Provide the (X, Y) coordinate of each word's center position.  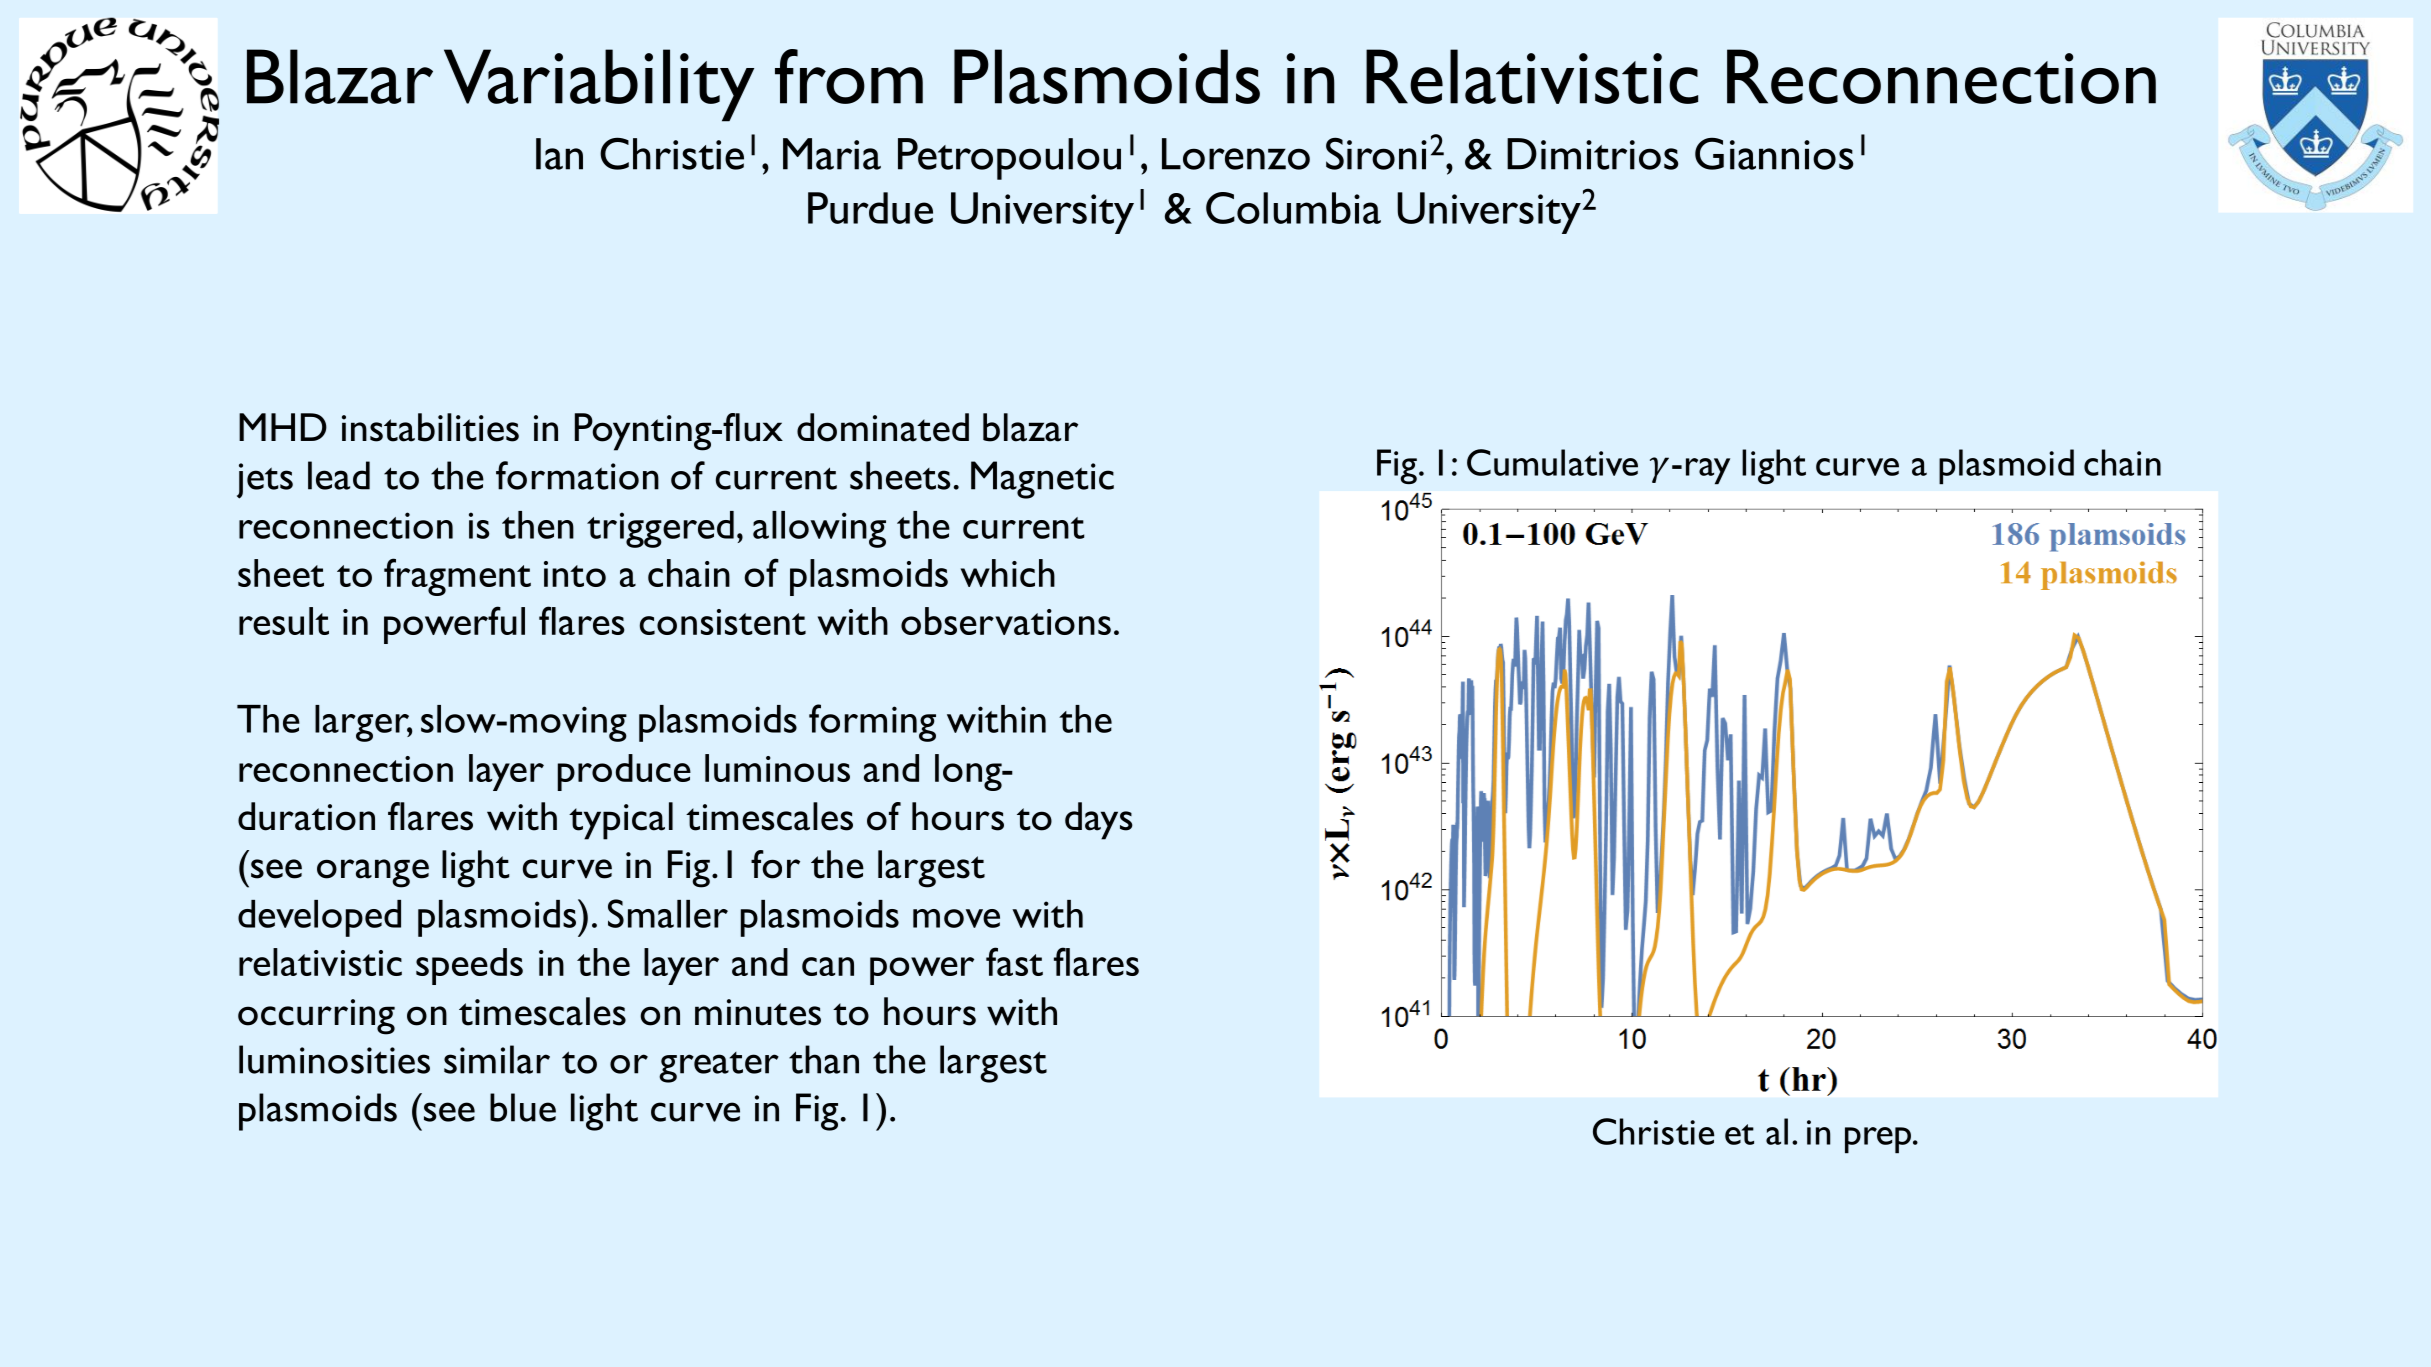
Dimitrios (1592, 154)
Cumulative (1552, 462)
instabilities (430, 427)
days (1099, 821)
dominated (883, 427)
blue (523, 1107)
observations (1006, 621)
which (1008, 573)
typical (621, 821)
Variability (599, 85)
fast (1014, 961)
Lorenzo (1236, 154)
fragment (457, 577)
